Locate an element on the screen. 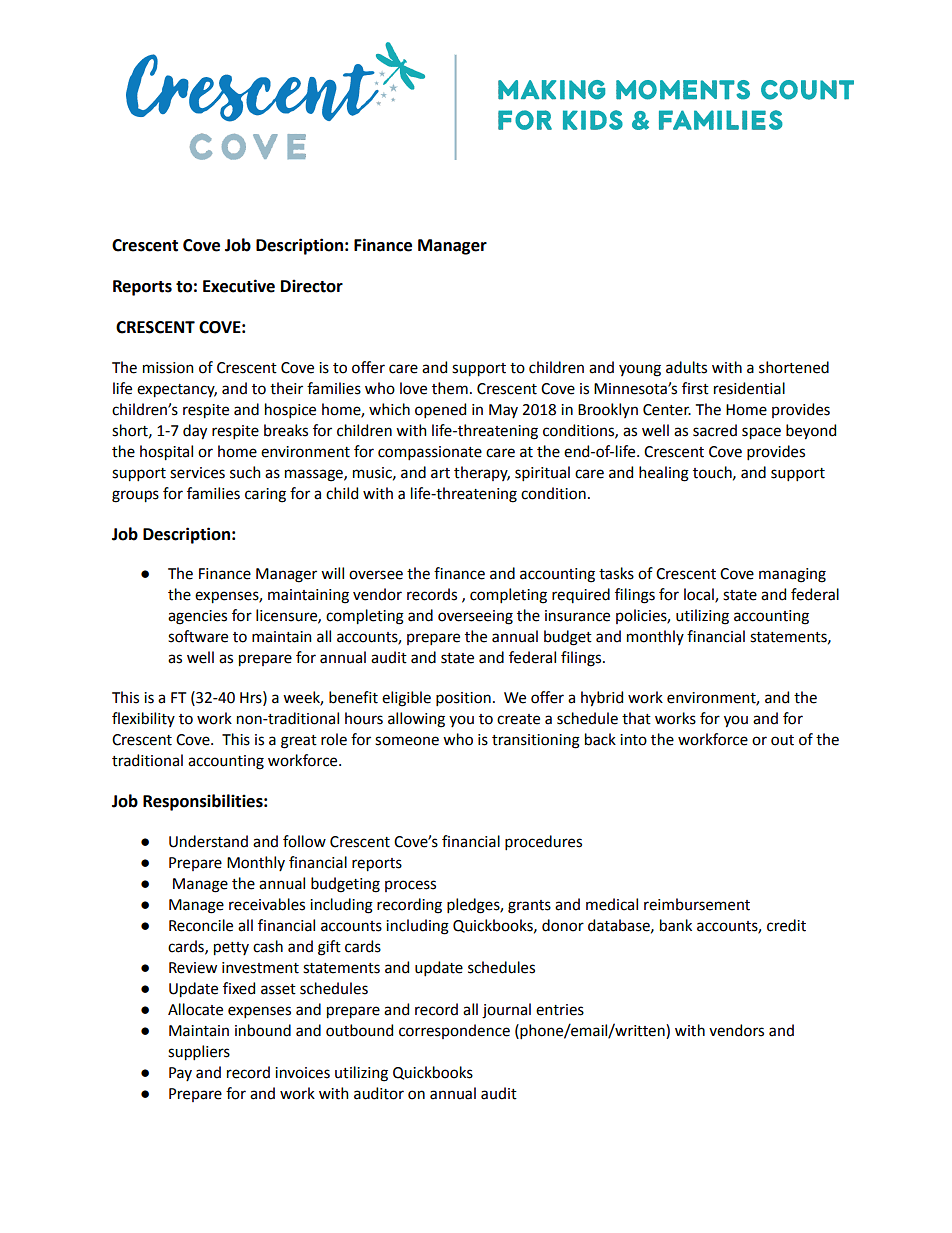 This screenshot has height=1233, width=952. entries is located at coordinates (560, 1010).
